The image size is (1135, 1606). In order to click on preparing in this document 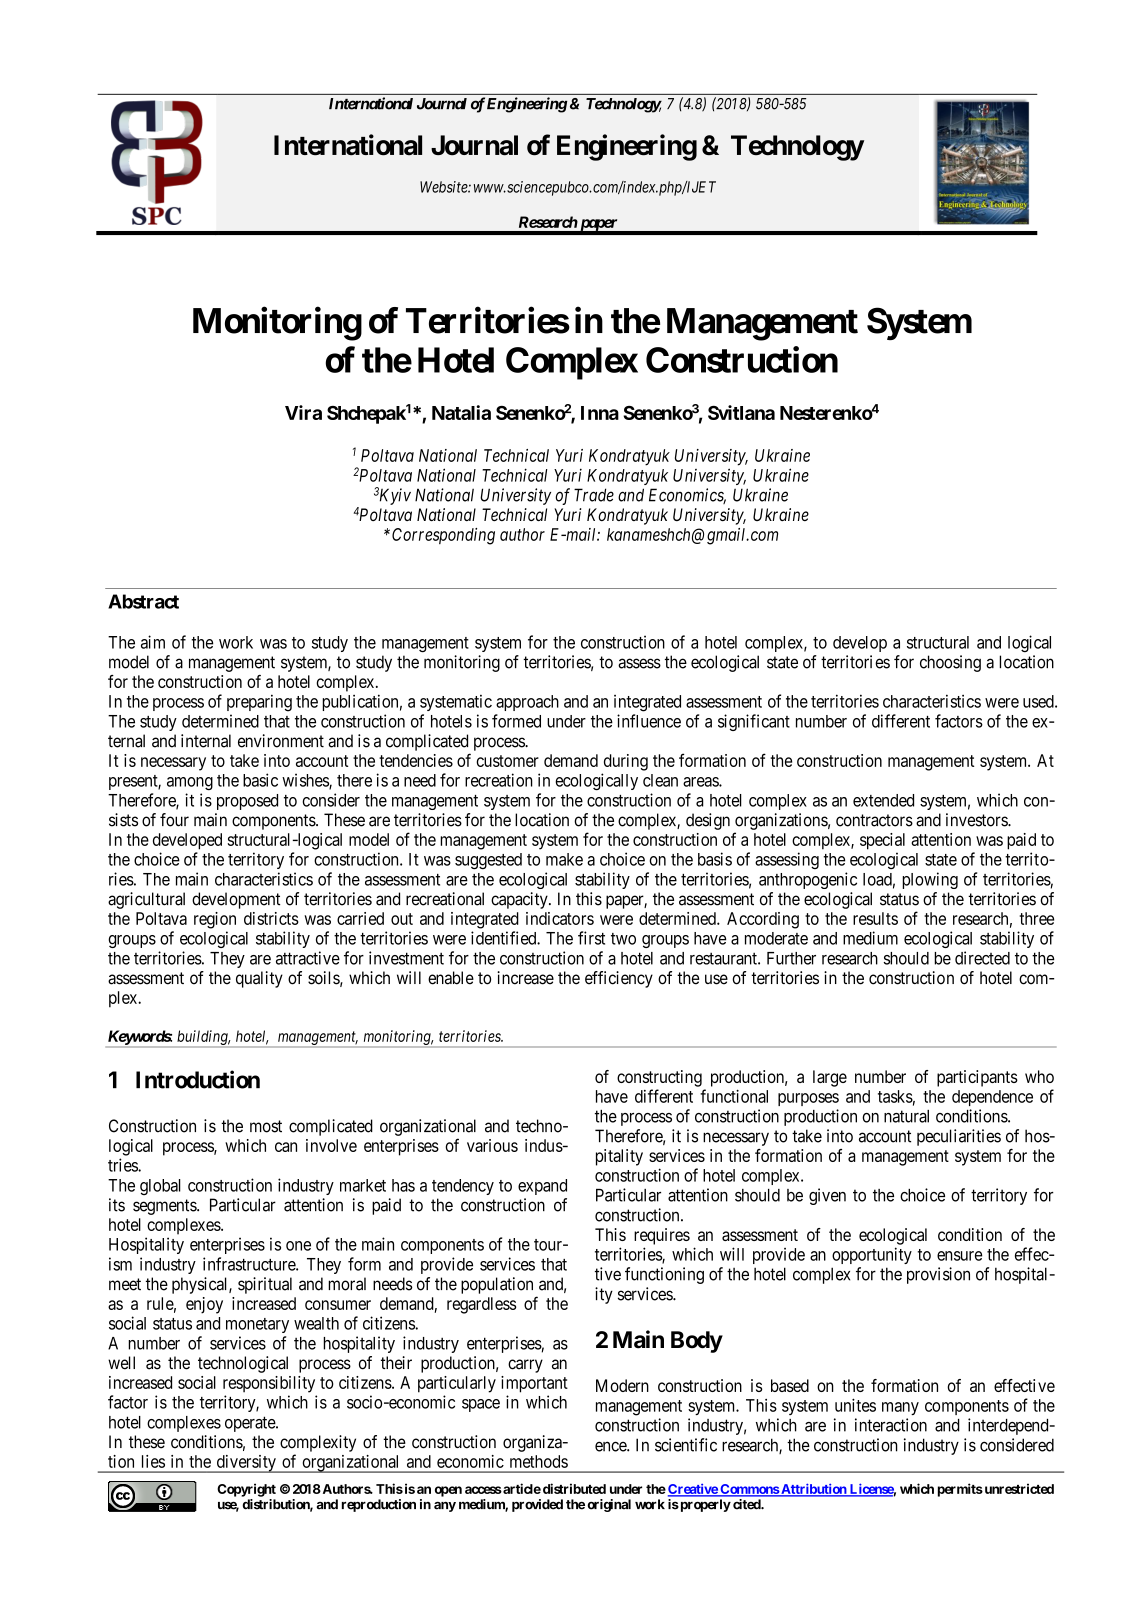, I will do `click(259, 703)`.
